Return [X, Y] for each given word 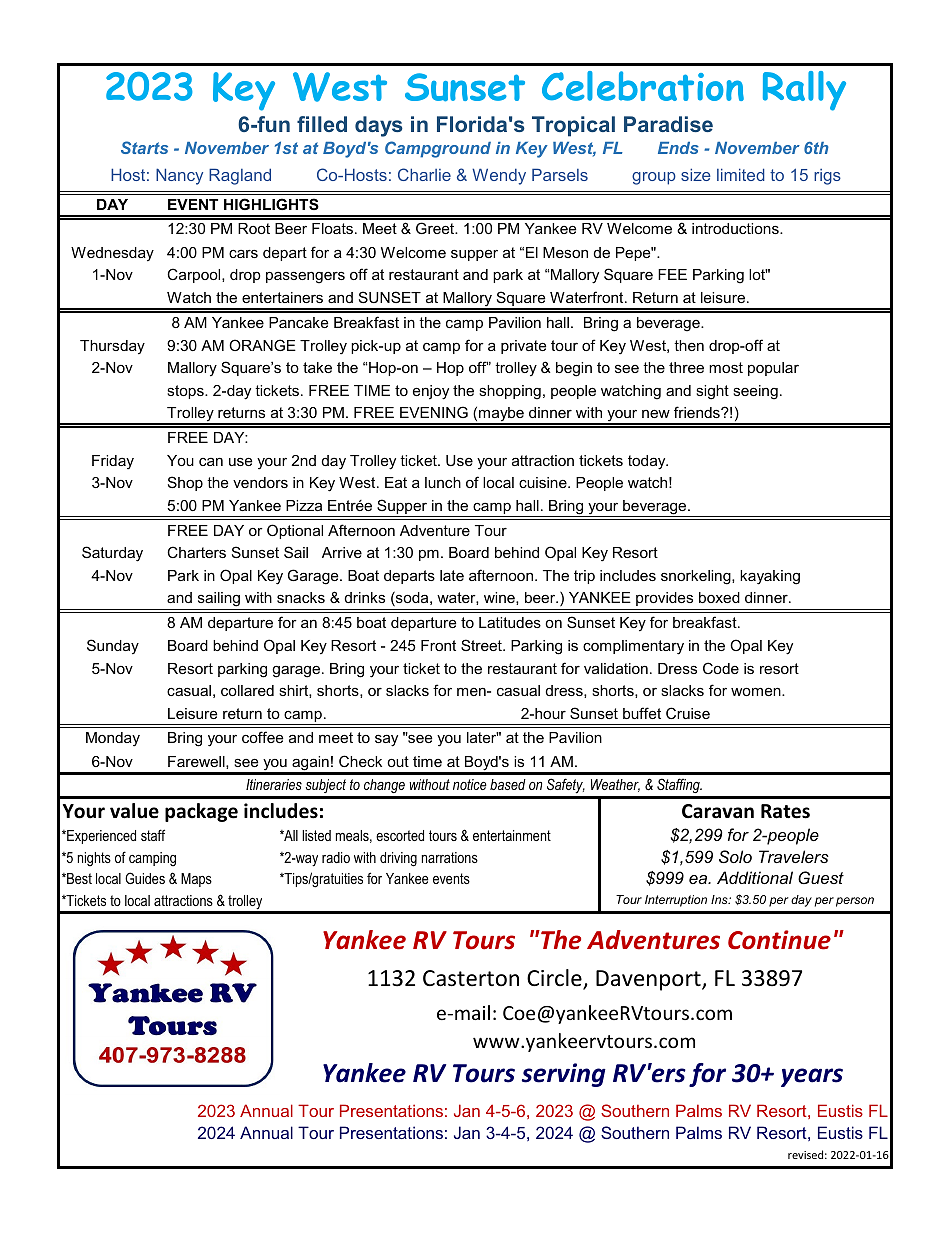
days [379, 126]
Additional [755, 877]
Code [721, 668]
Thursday [112, 347]
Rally [804, 91]
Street [482, 645]
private [523, 347]
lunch [443, 482]
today [648, 462]
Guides [145, 878]
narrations [450, 857]
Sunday [113, 647]
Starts [144, 147]
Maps [196, 880]
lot [758, 274]
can [211, 462]
